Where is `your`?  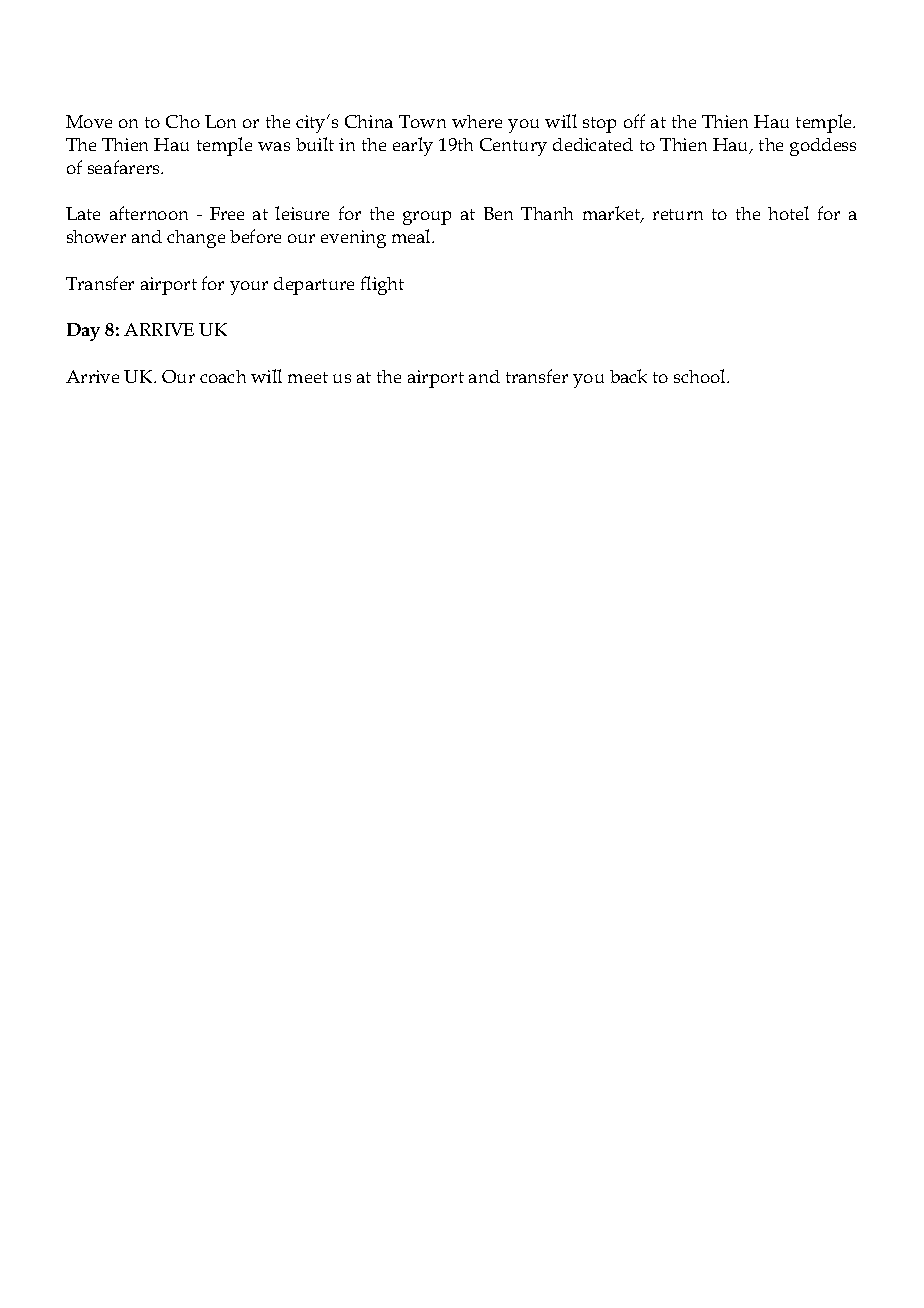 your is located at coordinates (249, 288).
